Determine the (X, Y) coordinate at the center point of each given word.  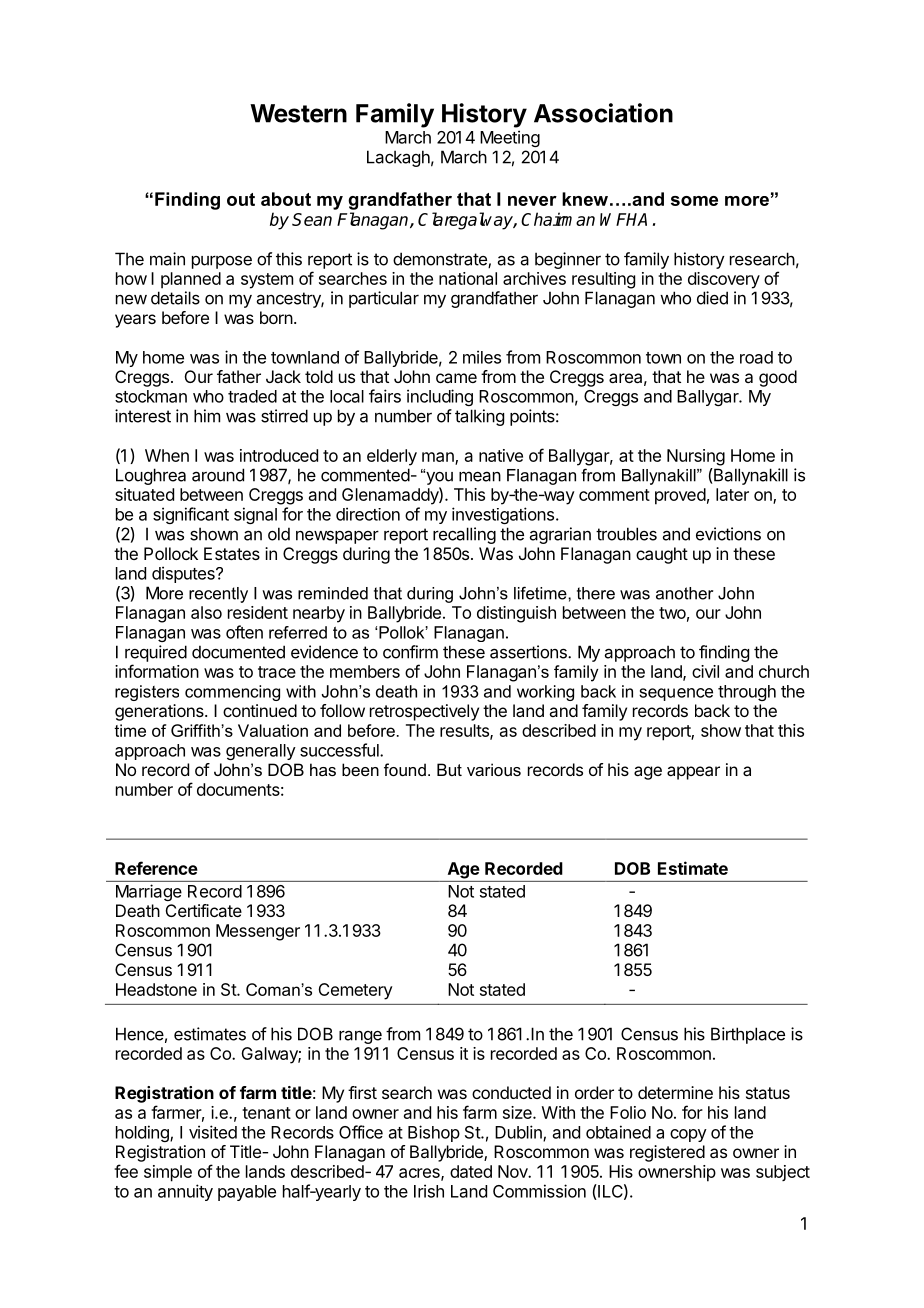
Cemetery (355, 991)
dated (471, 1171)
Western (298, 113)
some (694, 201)
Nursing (696, 457)
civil (705, 671)
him (207, 416)
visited (213, 1132)
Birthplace (748, 1035)
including (440, 397)
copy (688, 1135)
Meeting (510, 138)
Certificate (204, 910)
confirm (410, 652)
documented (238, 652)
